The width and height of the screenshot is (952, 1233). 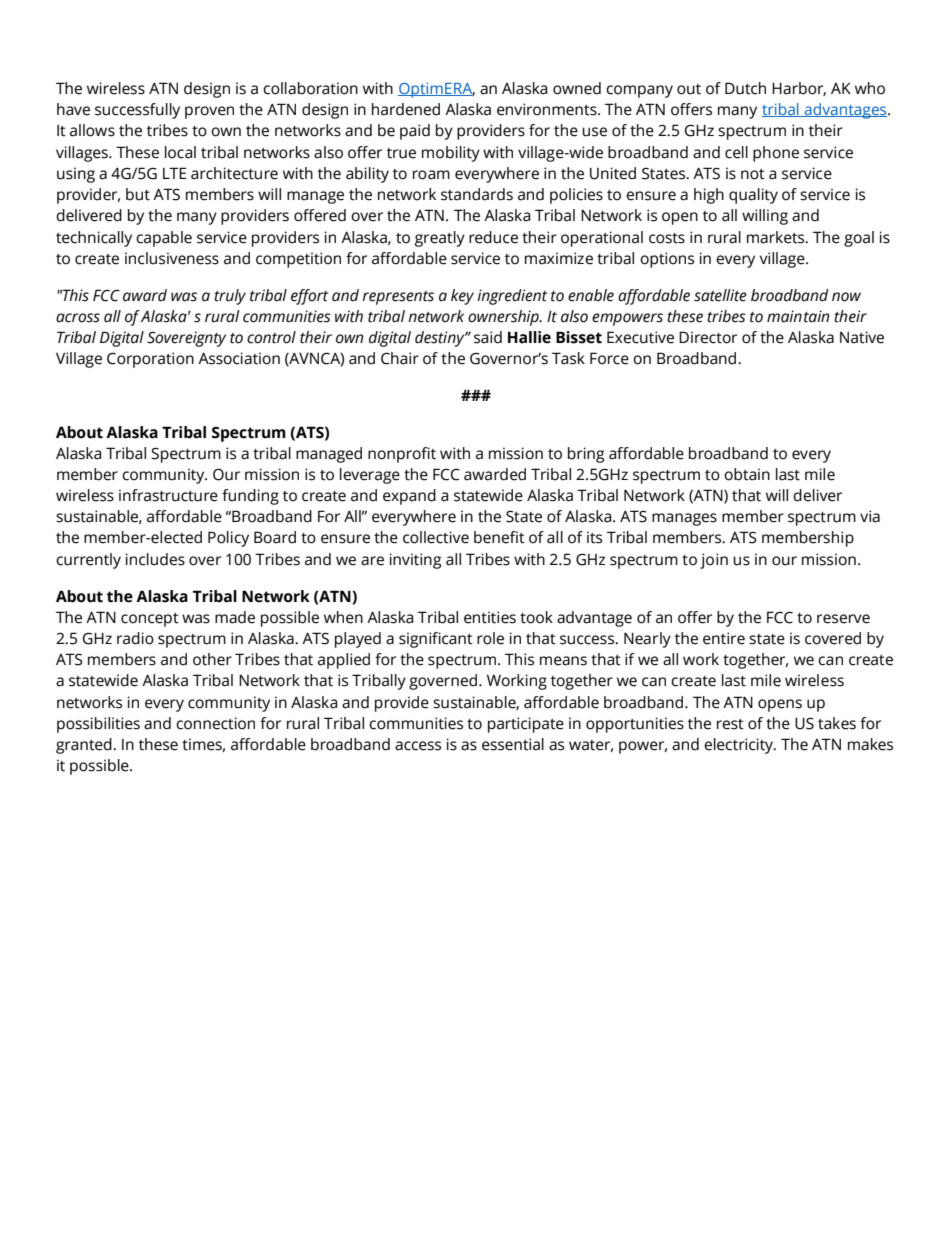 I want to click on truly, so click(x=230, y=297).
